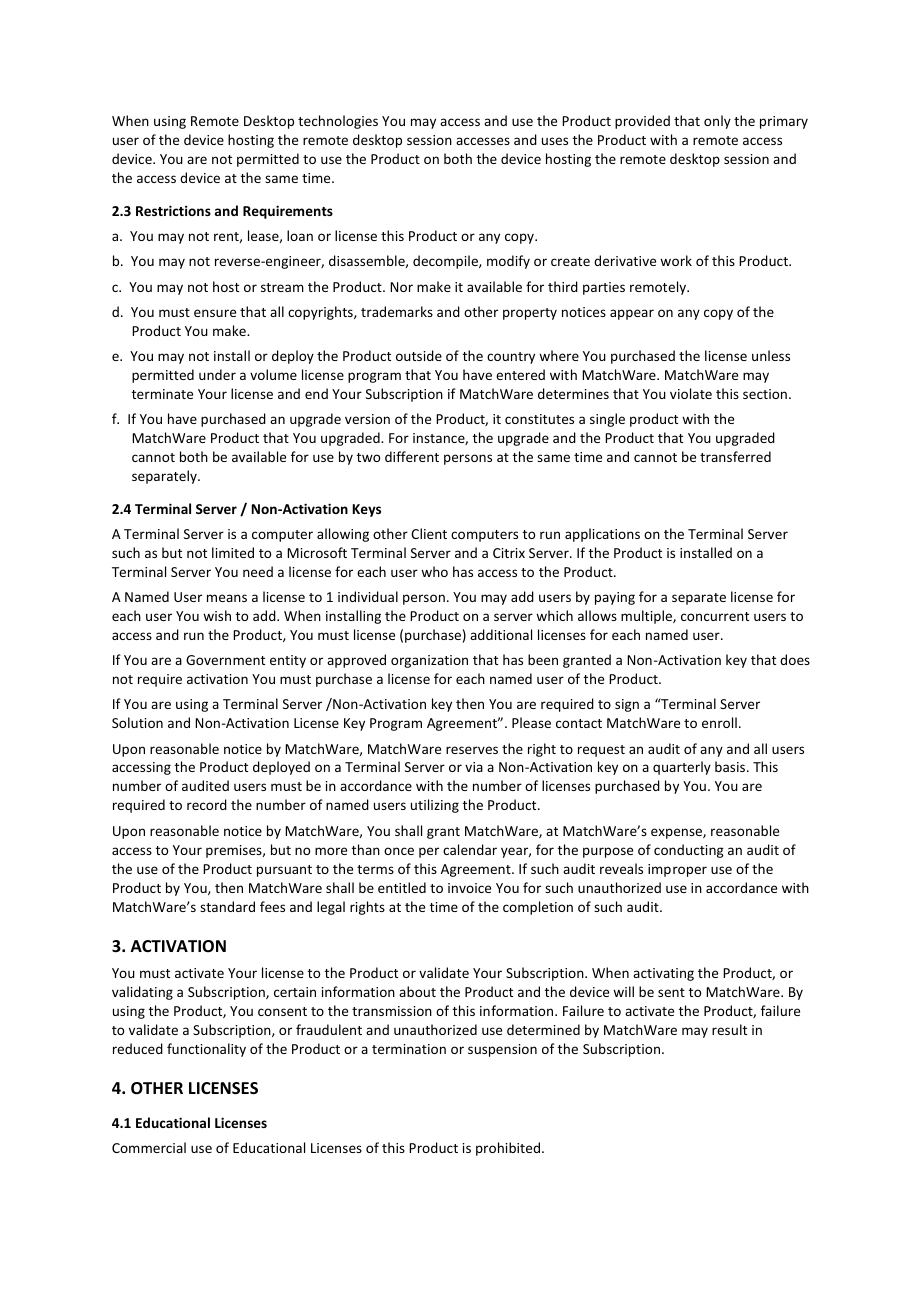 This screenshot has height=1308, width=924. What do you see at coordinates (501, 634) in the screenshot?
I see `additional` at bounding box center [501, 634].
